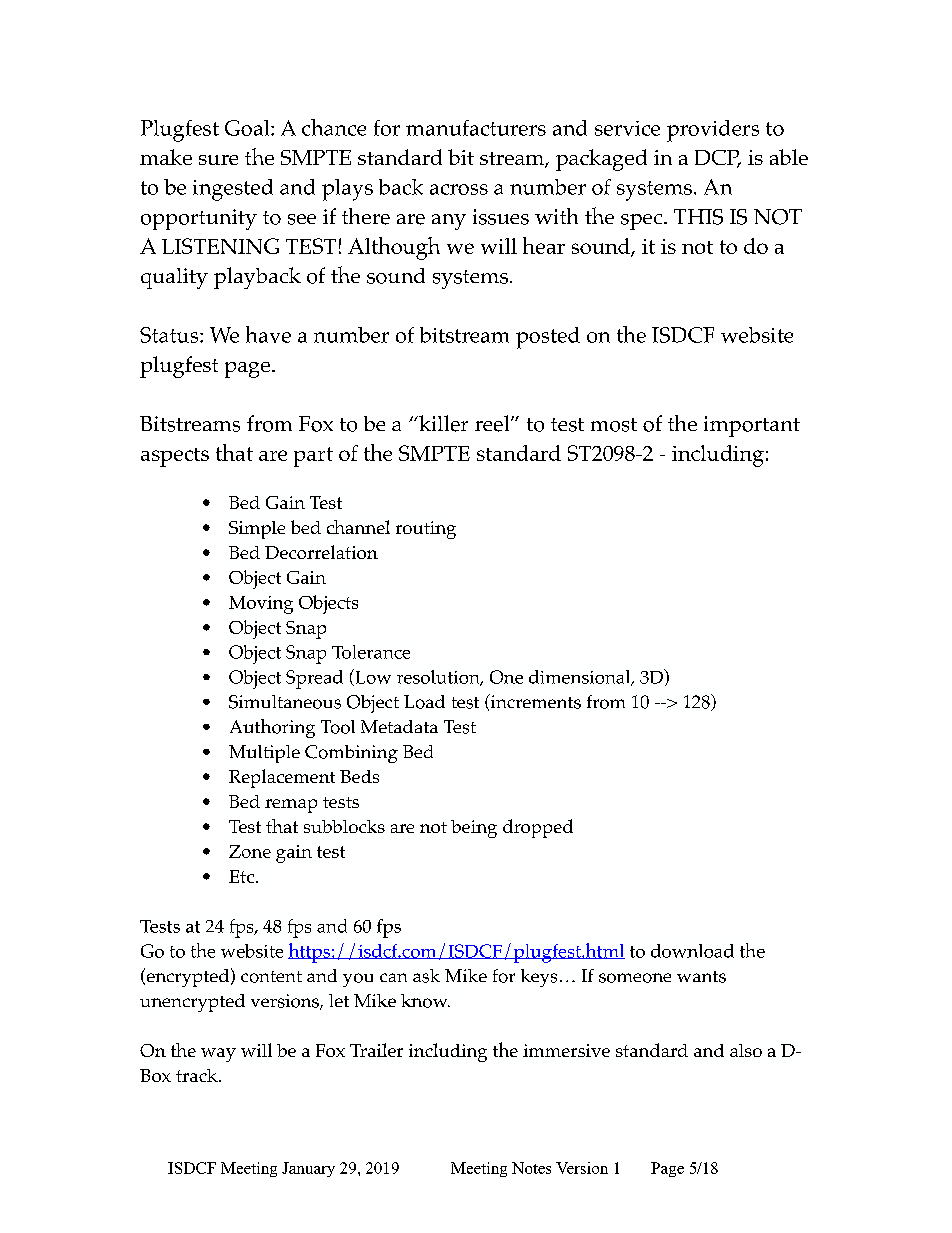  What do you see at coordinates (261, 605) in the document?
I see `Moving` at bounding box center [261, 605].
